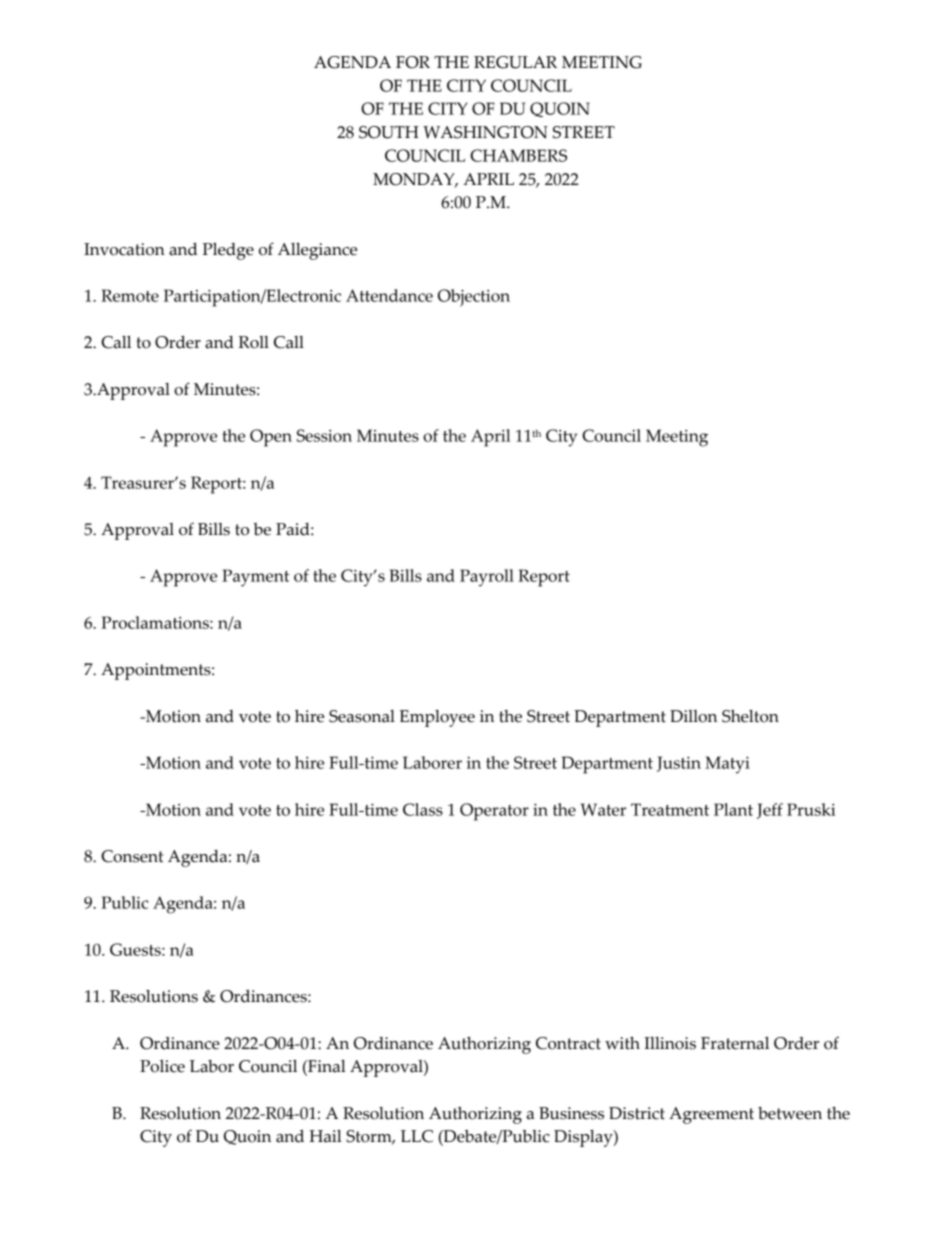 Image resolution: width=952 pixels, height=1233 pixels. Describe the element at coordinates (485, 132) in the screenshot. I see `WASHINGTON` at that location.
